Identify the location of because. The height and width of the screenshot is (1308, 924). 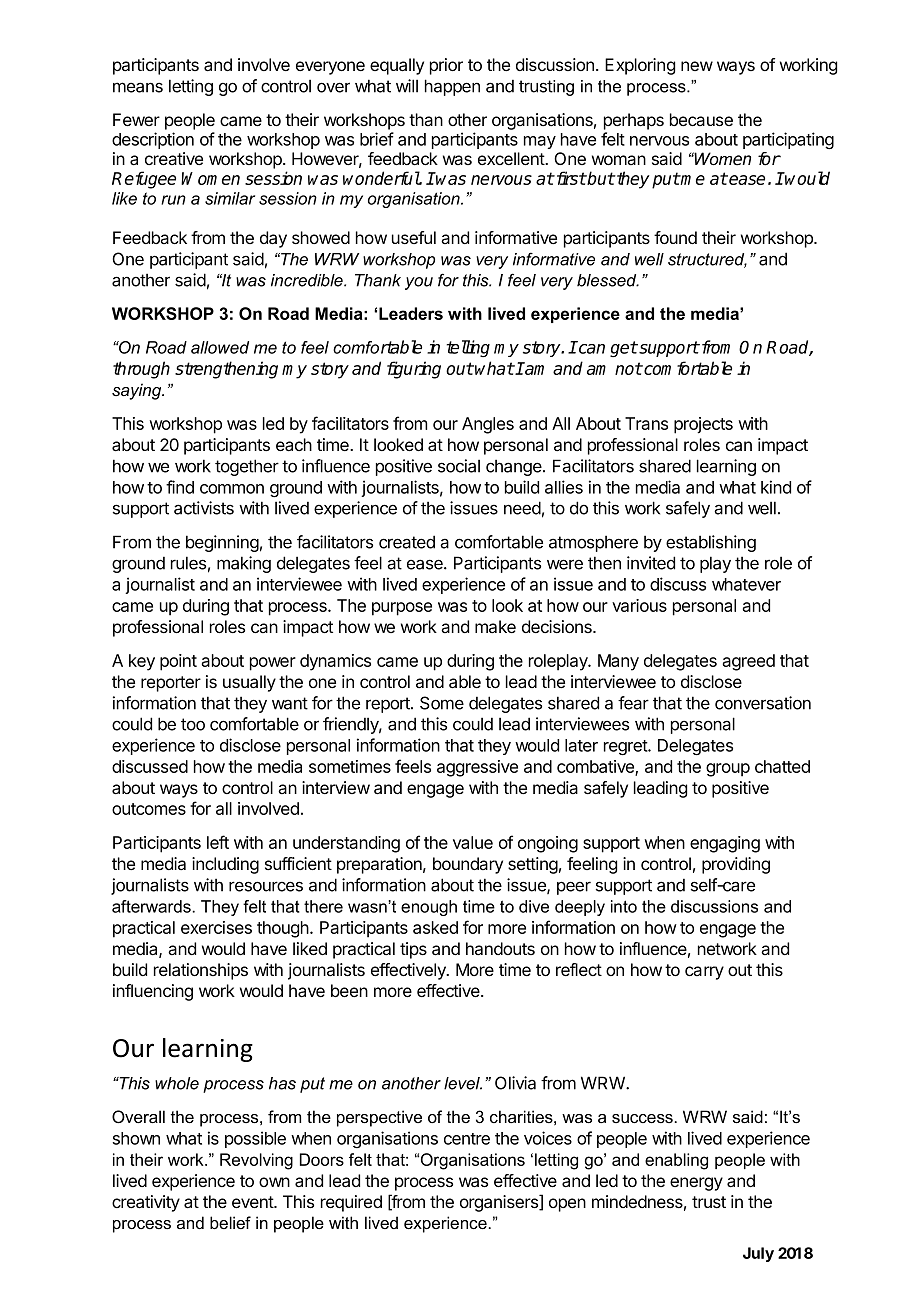
(701, 119).
